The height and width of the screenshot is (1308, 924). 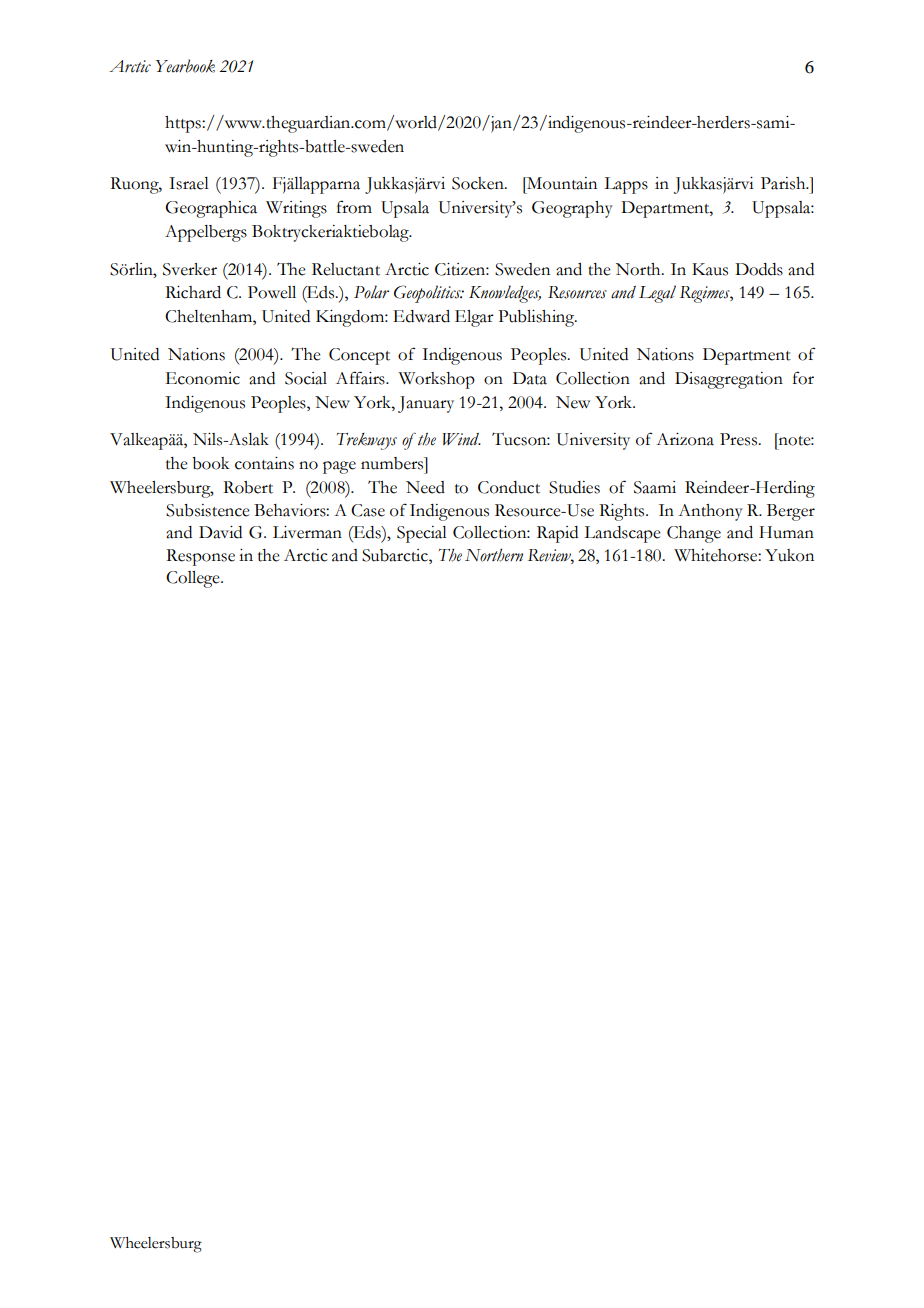 I want to click on Yukon, so click(x=789, y=555).
